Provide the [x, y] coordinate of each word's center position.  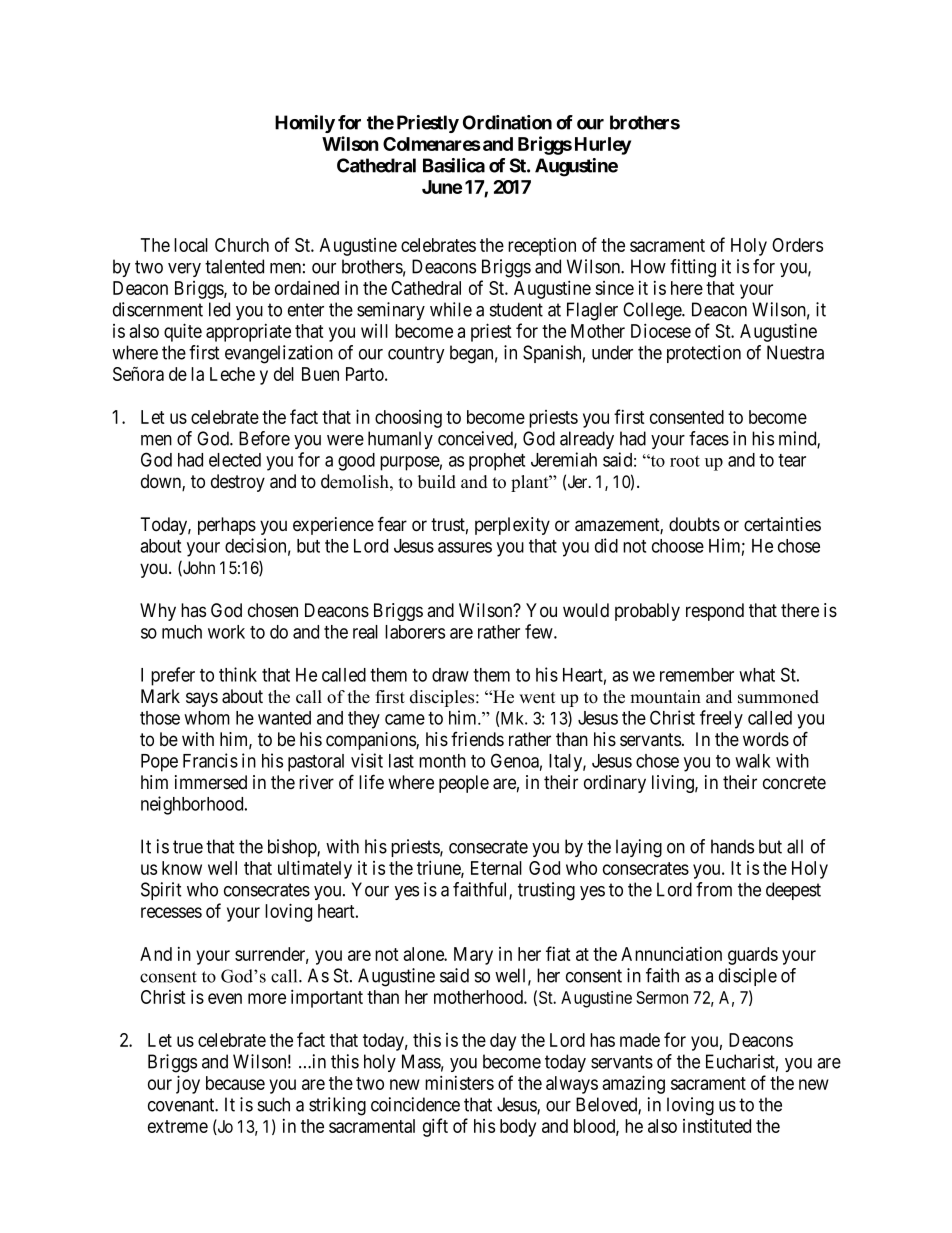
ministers [459, 1082]
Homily [305, 124]
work [226, 632]
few [540, 631]
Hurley [603, 146]
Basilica [454, 165]
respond [715, 612]
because [235, 1083]
